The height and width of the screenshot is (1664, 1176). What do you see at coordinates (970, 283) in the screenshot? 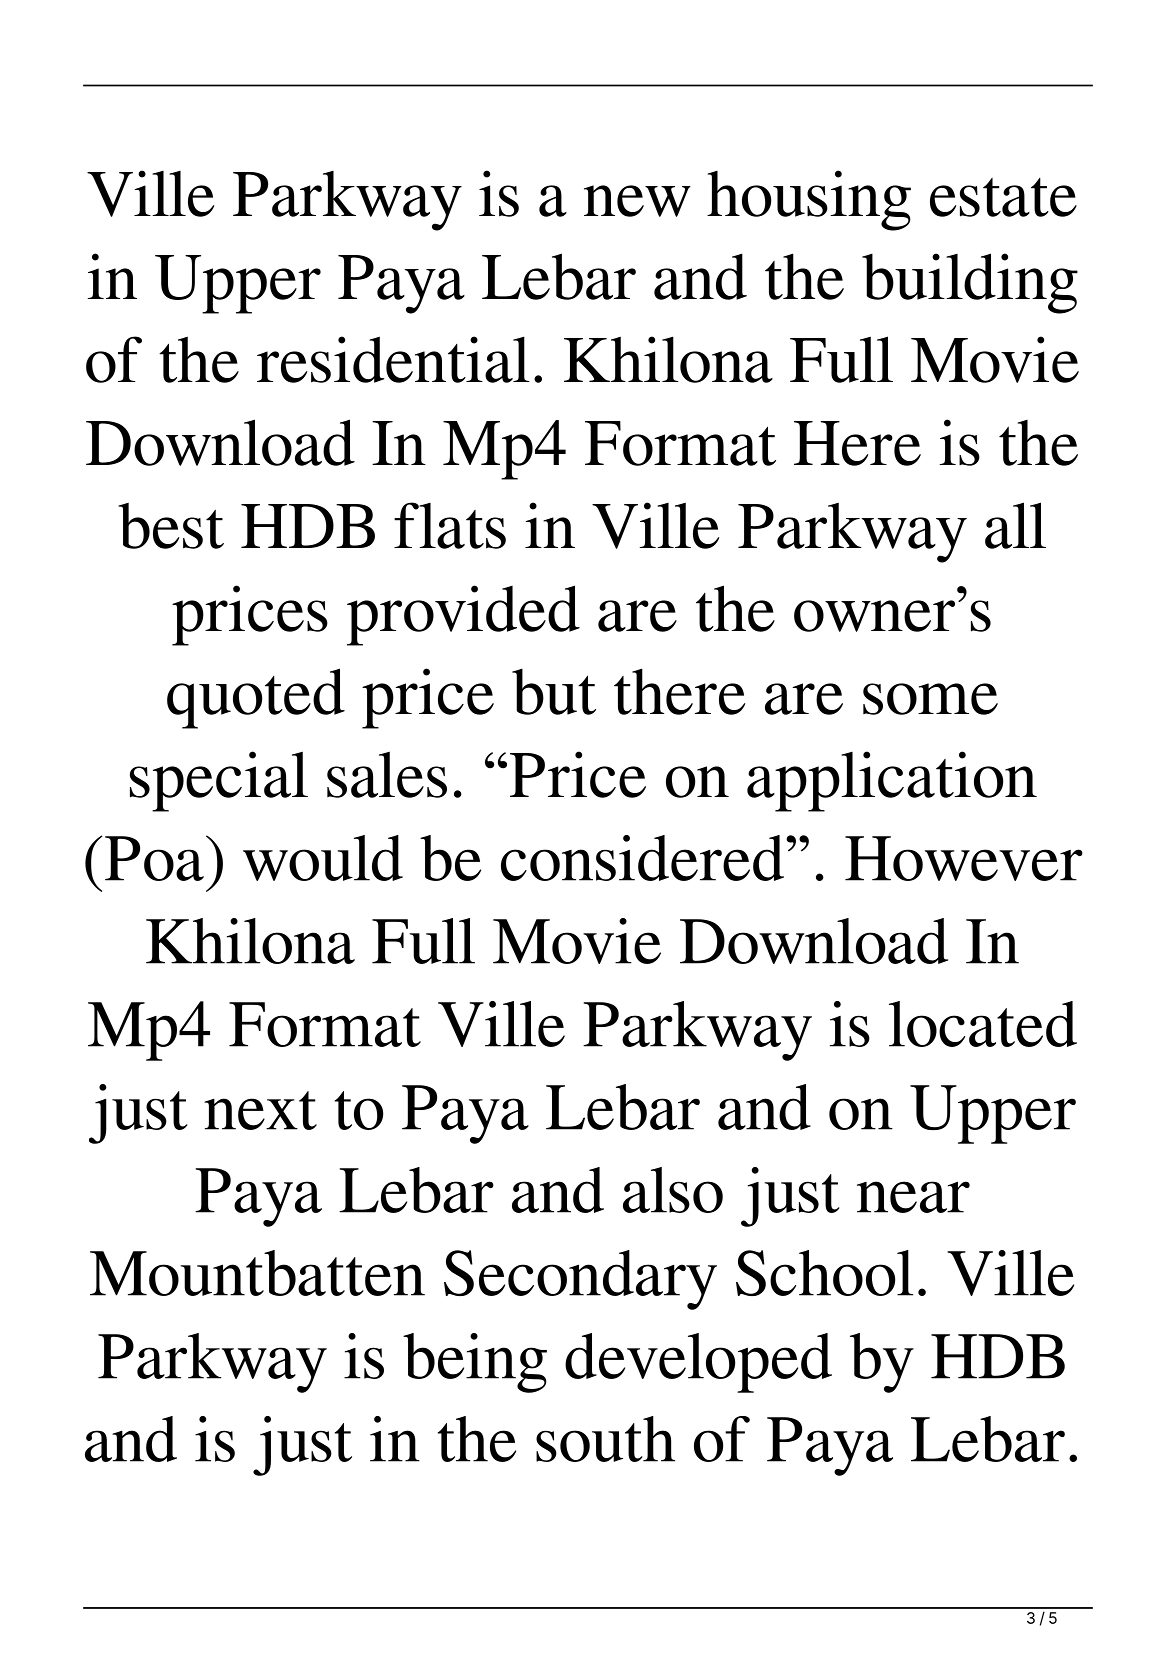
I see `building` at bounding box center [970, 283].
